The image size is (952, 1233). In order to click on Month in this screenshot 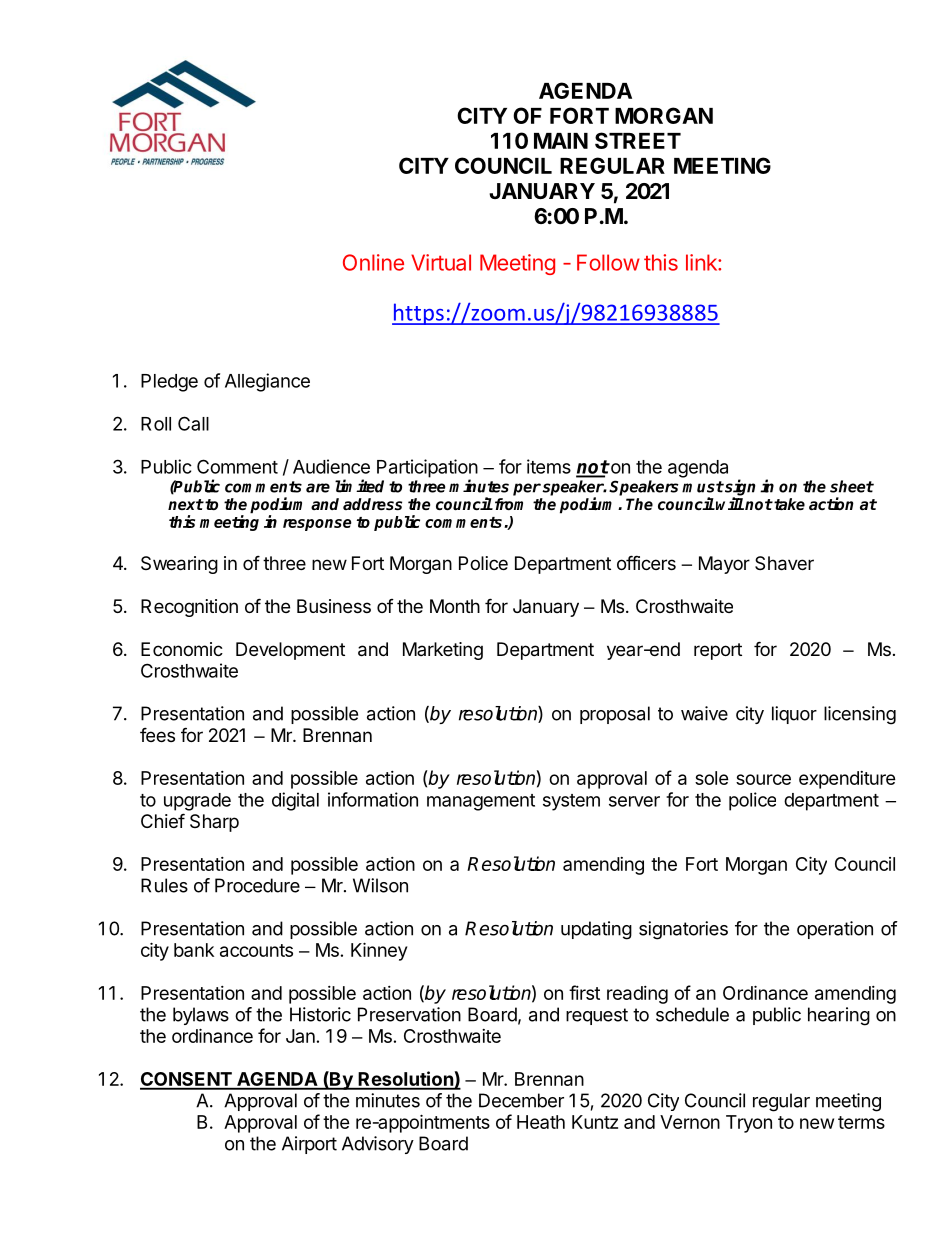, I will do `click(455, 606)`.
